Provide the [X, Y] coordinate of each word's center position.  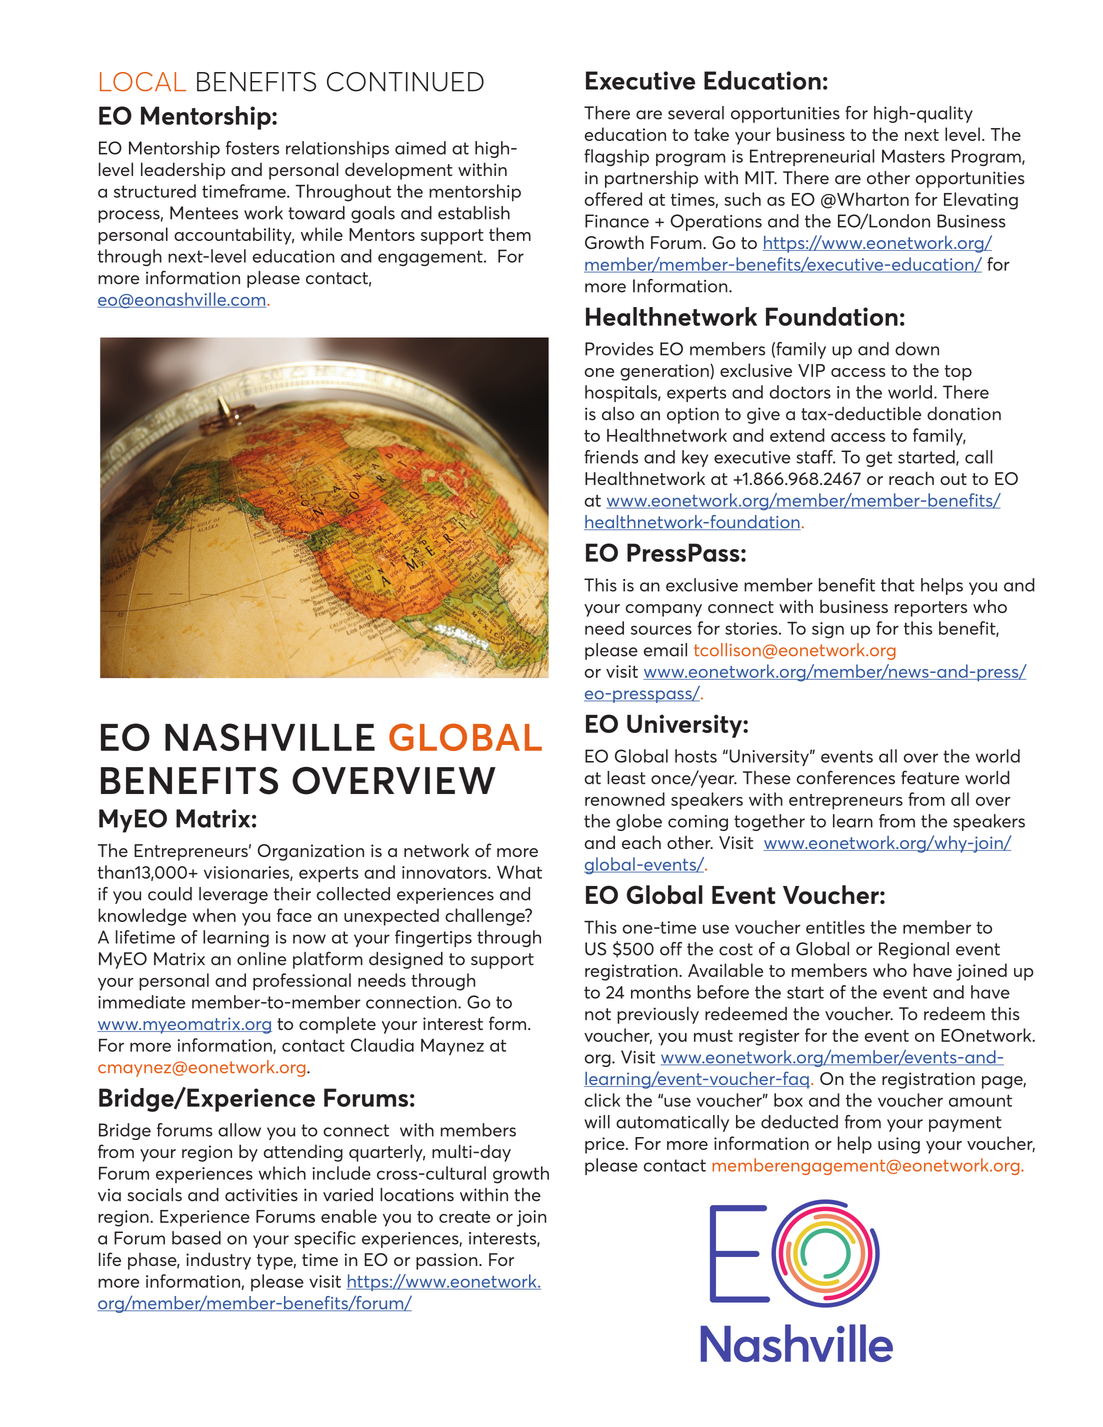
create [464, 1217]
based [196, 1238]
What [519, 872]
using [899, 1145]
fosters [252, 148]
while [322, 234]
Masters [913, 156]
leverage [233, 895]
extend [797, 435]
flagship [616, 157]
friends [611, 457]
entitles [835, 927]
